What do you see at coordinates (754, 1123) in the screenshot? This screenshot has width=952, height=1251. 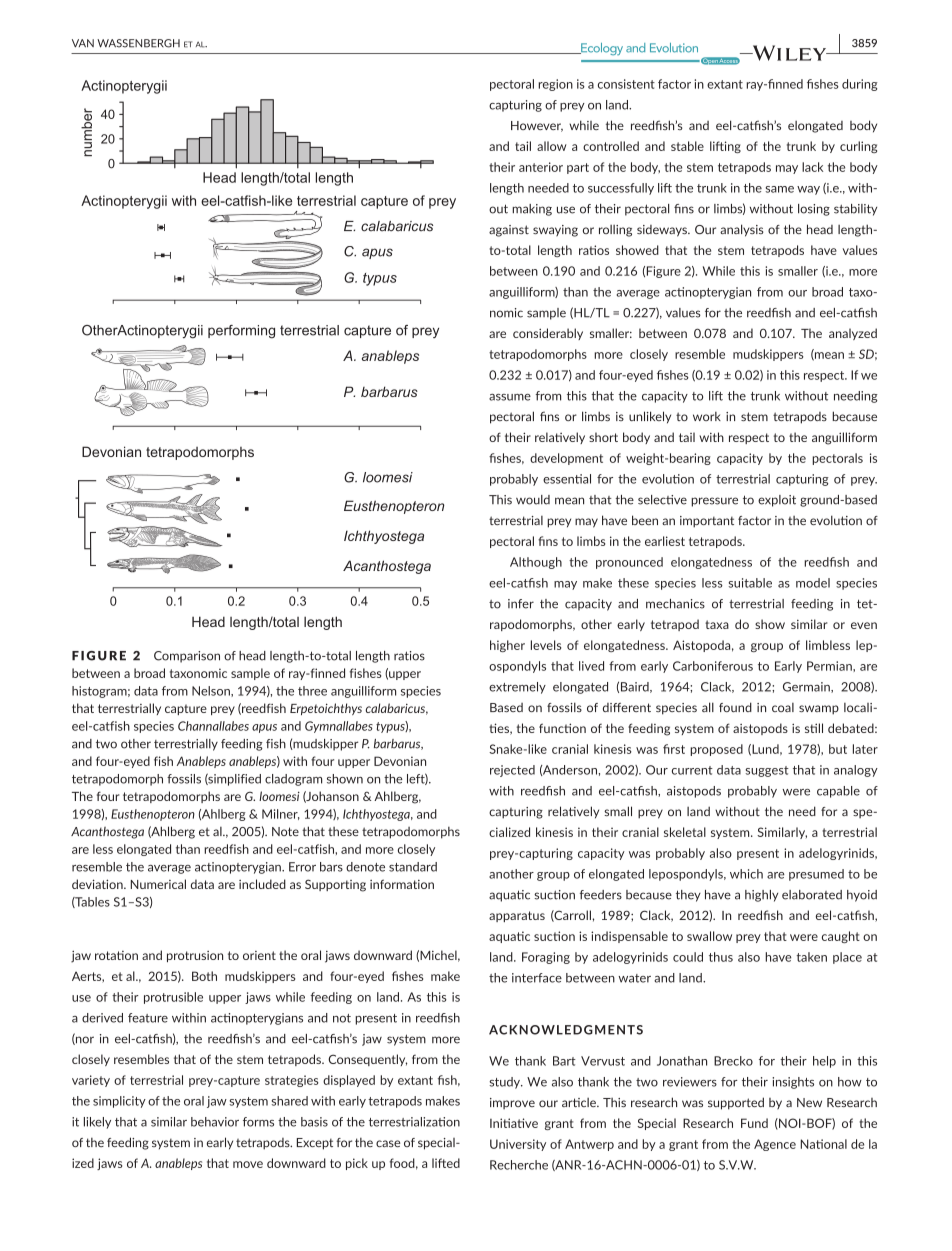 I see `Fund` at bounding box center [754, 1123].
